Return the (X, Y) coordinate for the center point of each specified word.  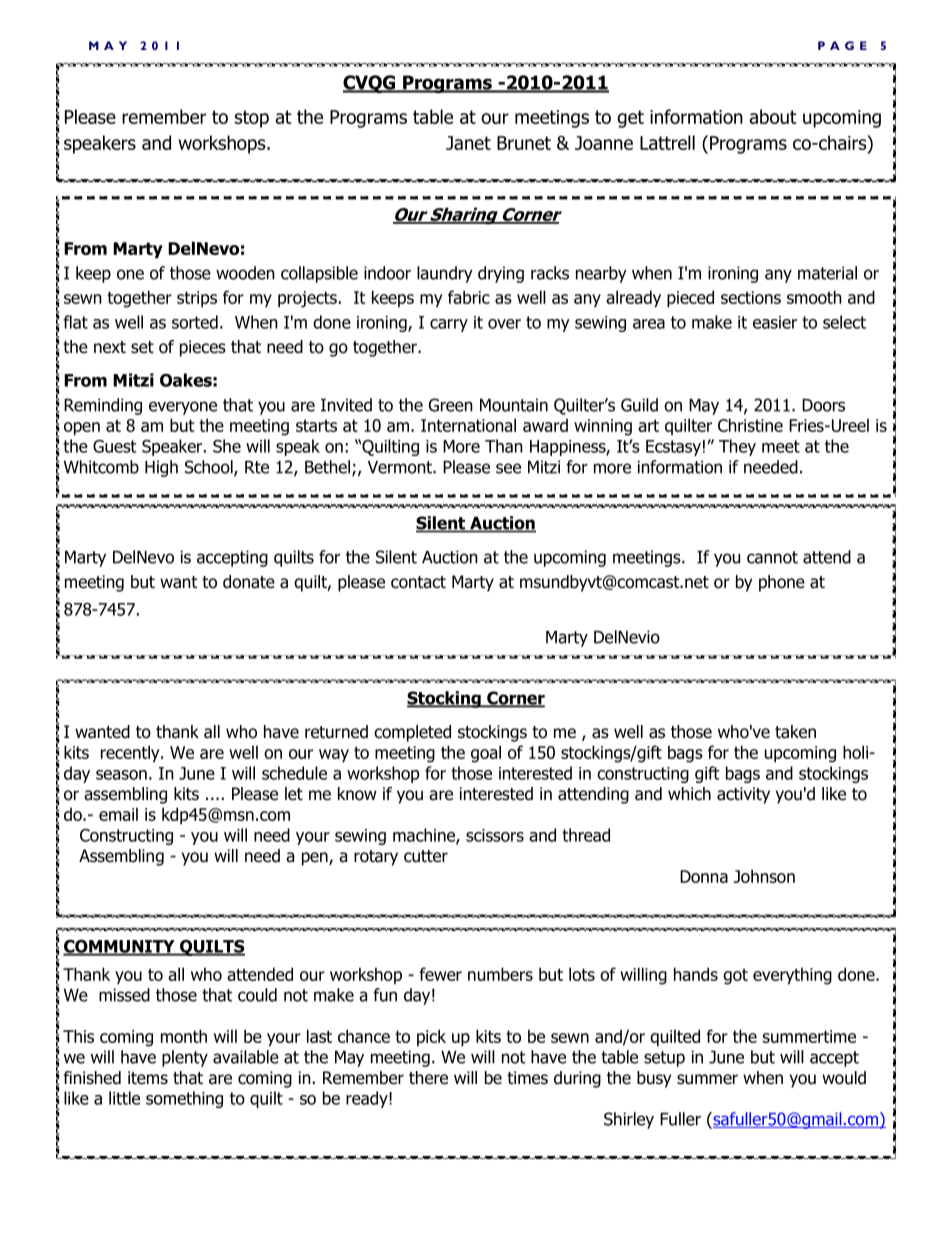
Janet (468, 143)
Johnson (764, 876)
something (184, 1099)
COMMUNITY (120, 947)
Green (451, 405)
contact (418, 582)
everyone (183, 408)
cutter (426, 856)
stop (252, 119)
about (773, 116)
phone (782, 583)
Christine (750, 425)
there (428, 1078)
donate (249, 582)
